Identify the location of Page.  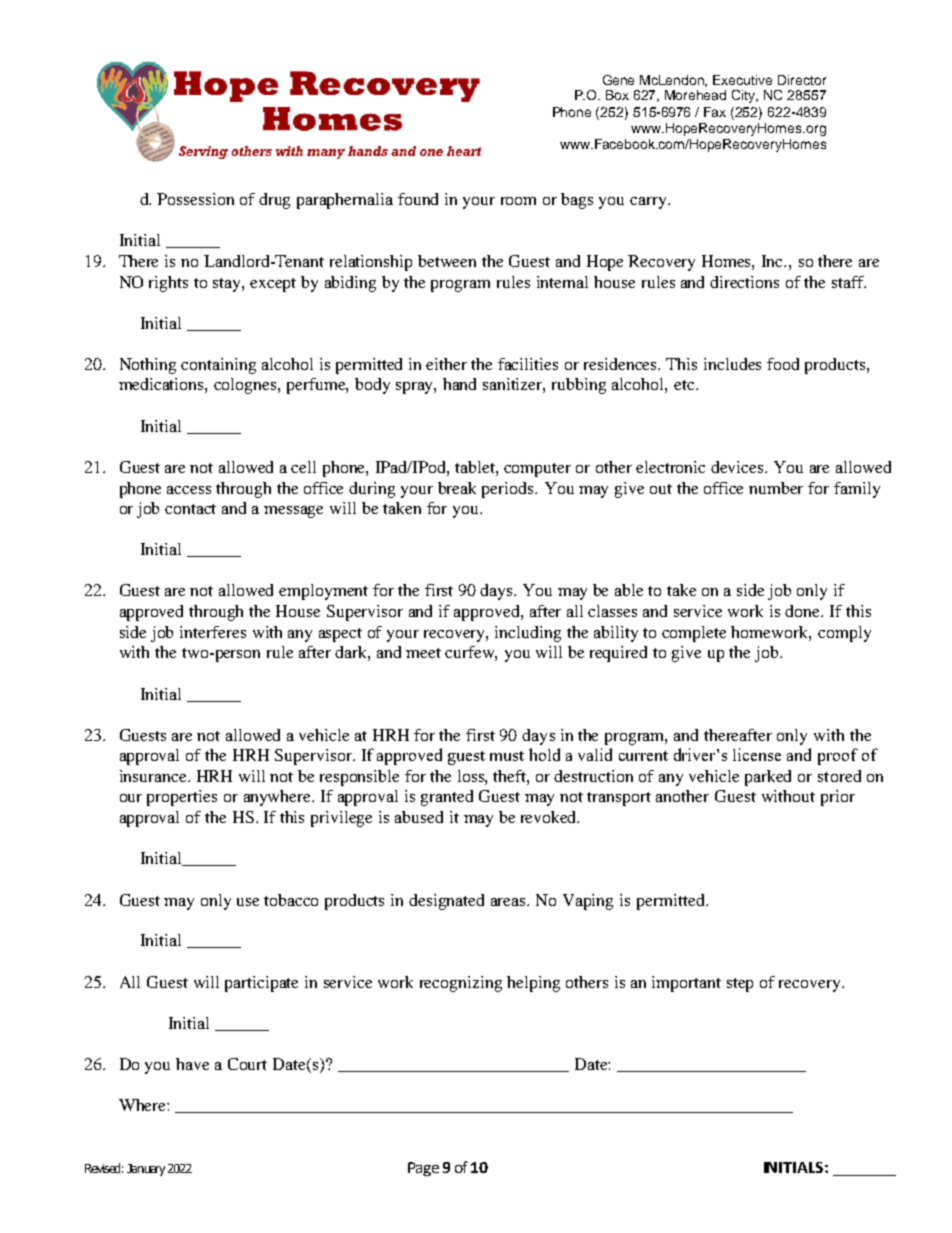
(423, 1169).
